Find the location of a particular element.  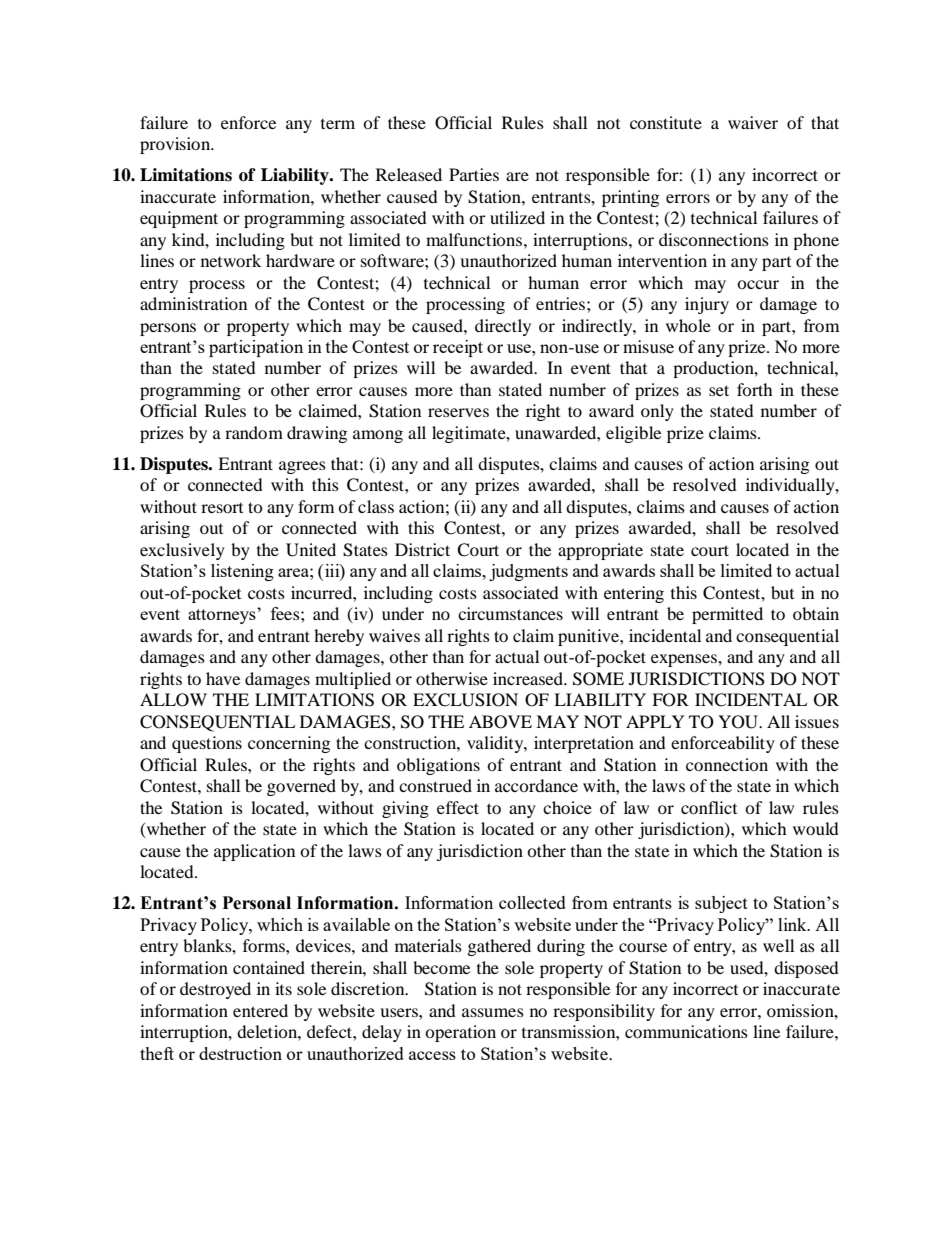

entered is located at coordinates (260, 1010).
